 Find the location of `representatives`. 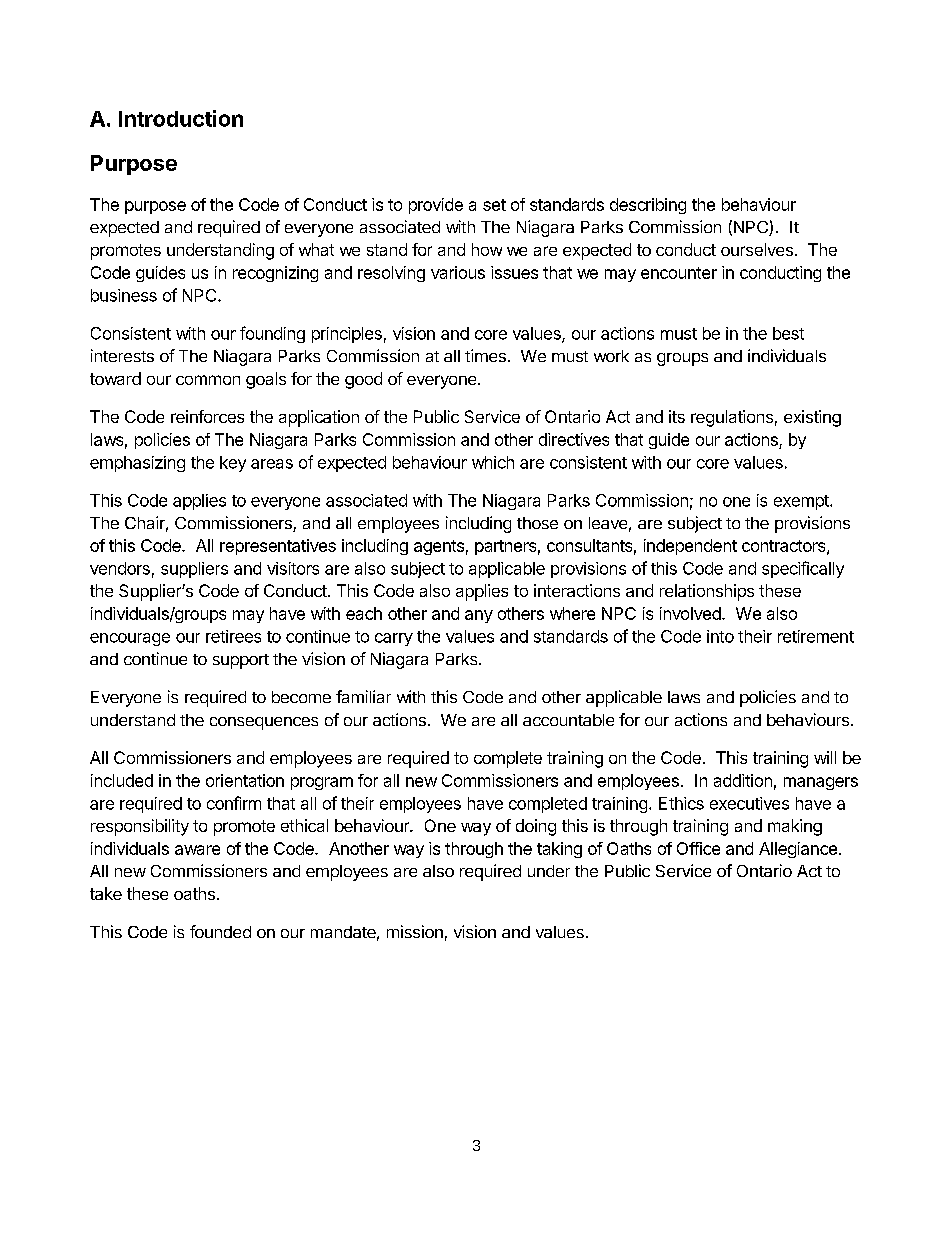

representatives is located at coordinates (278, 547).
